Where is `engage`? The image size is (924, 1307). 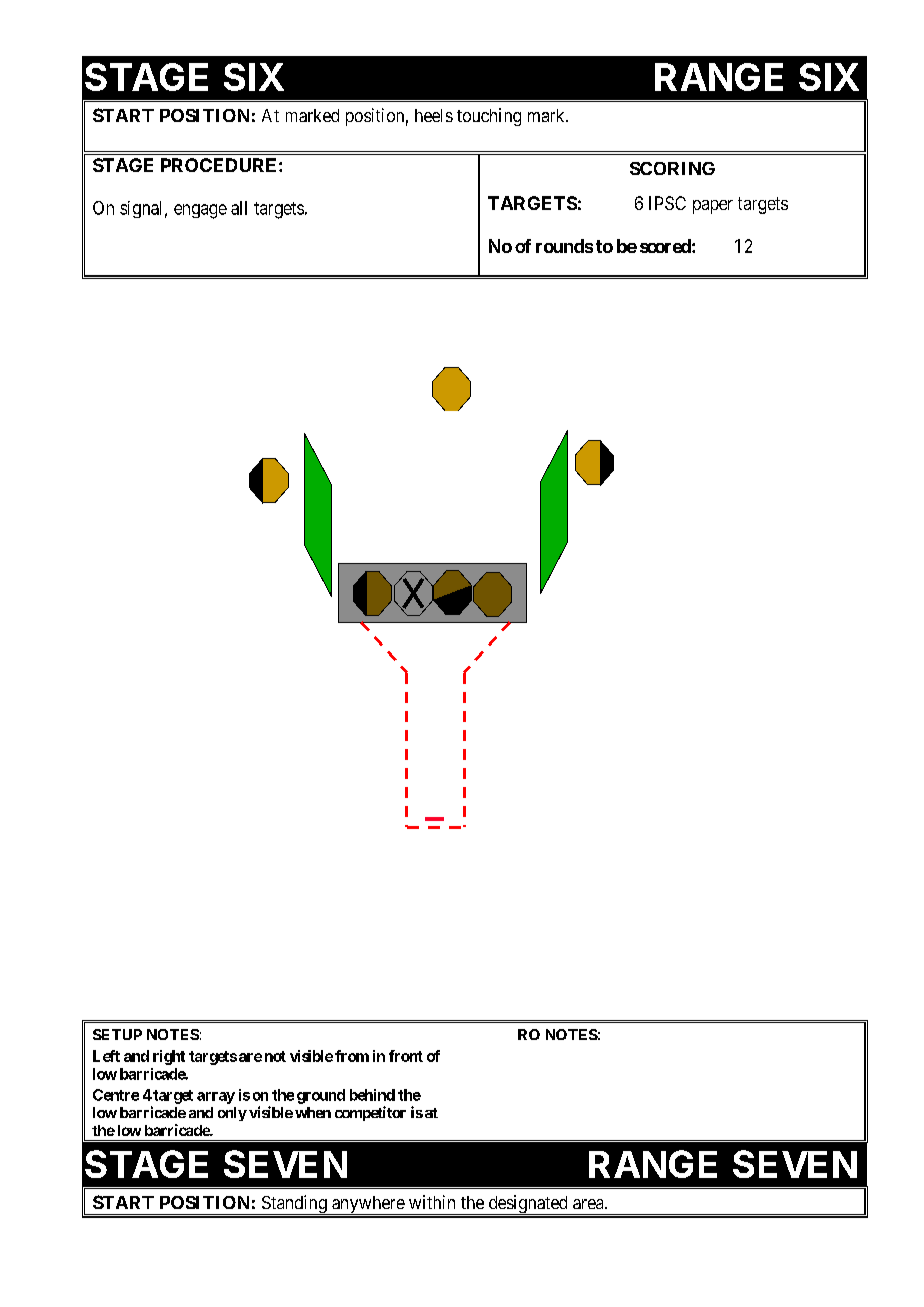 engage is located at coordinates (200, 211).
